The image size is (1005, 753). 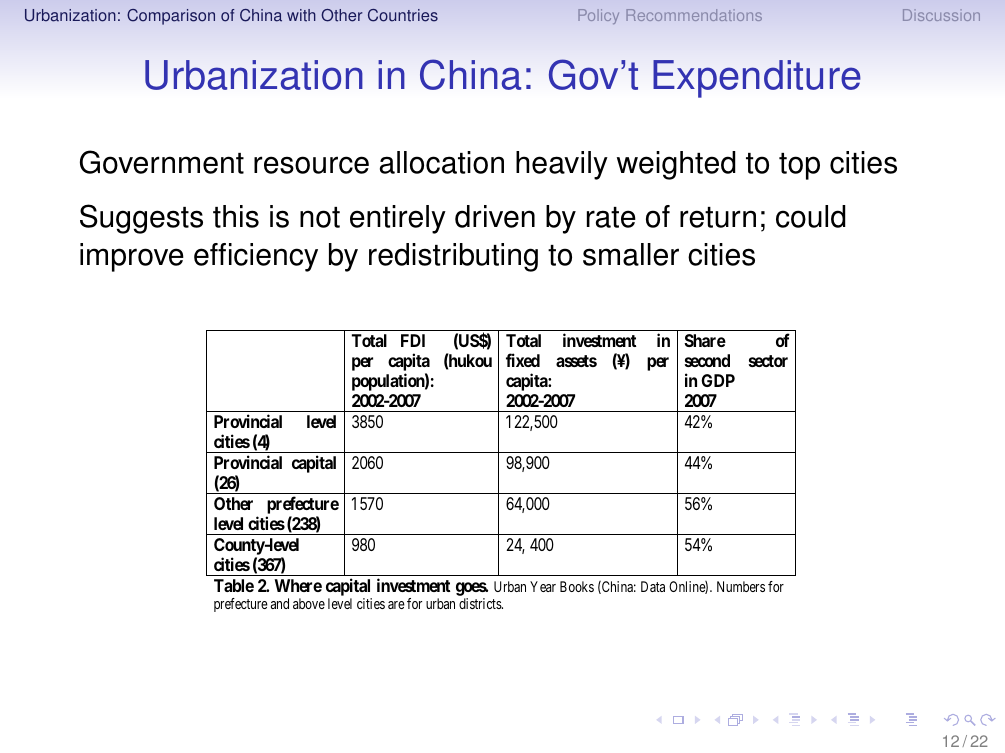 I want to click on Comparison, so click(x=171, y=17).
